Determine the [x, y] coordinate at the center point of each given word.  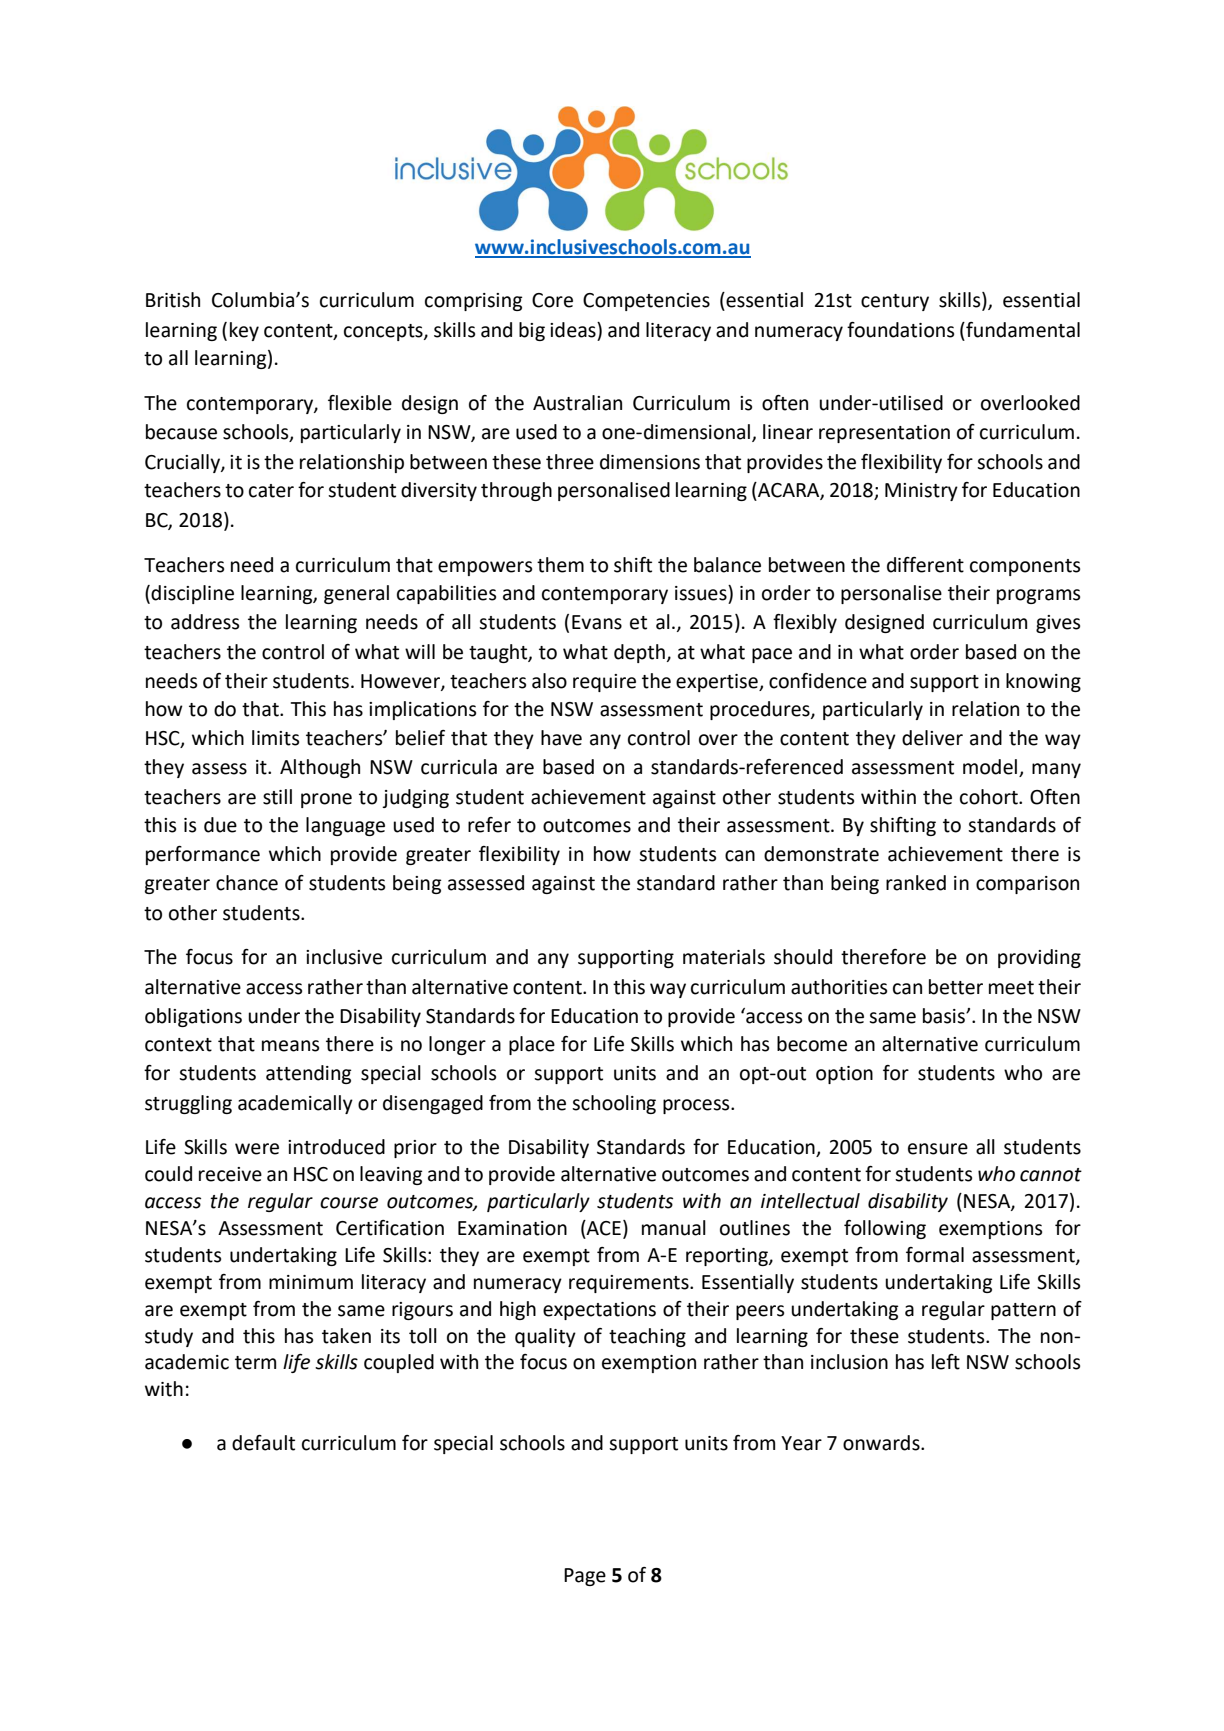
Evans [597, 622]
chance [247, 883]
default [263, 1443]
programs [1038, 596]
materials [724, 957]
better [956, 987]
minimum [311, 1282]
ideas [574, 330]
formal [935, 1255]
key [244, 331]
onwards [882, 1443]
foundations [900, 330]
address [205, 622]
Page [585, 1577]
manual [674, 1228]
